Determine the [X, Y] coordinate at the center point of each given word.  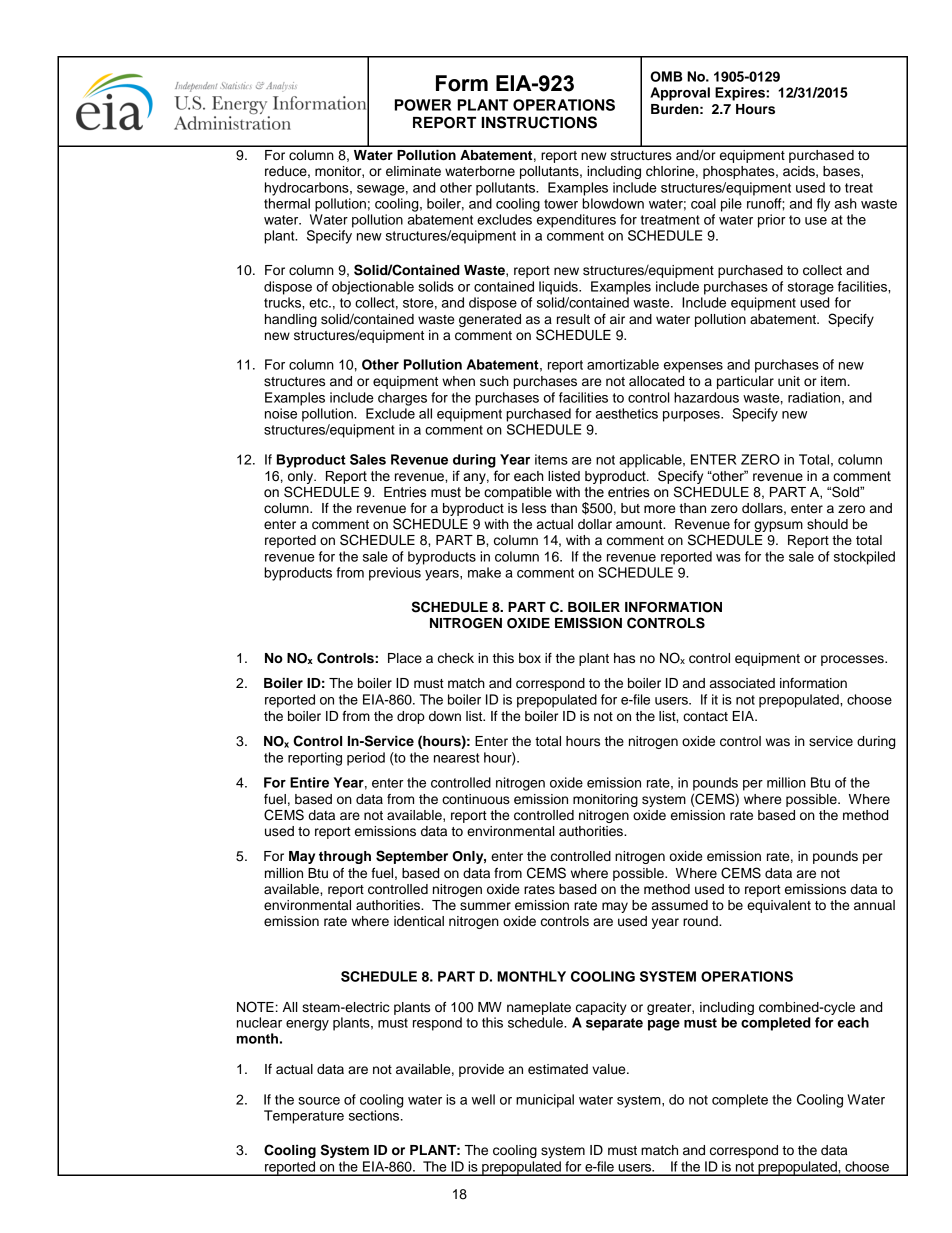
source [319, 1101]
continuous [476, 799]
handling [291, 320]
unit [789, 381]
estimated [558, 1069]
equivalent [779, 906]
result [573, 319]
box [530, 658]
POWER [423, 105]
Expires [741, 94]
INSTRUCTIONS [539, 122]
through [345, 857]
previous [395, 574]
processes [853, 660]
